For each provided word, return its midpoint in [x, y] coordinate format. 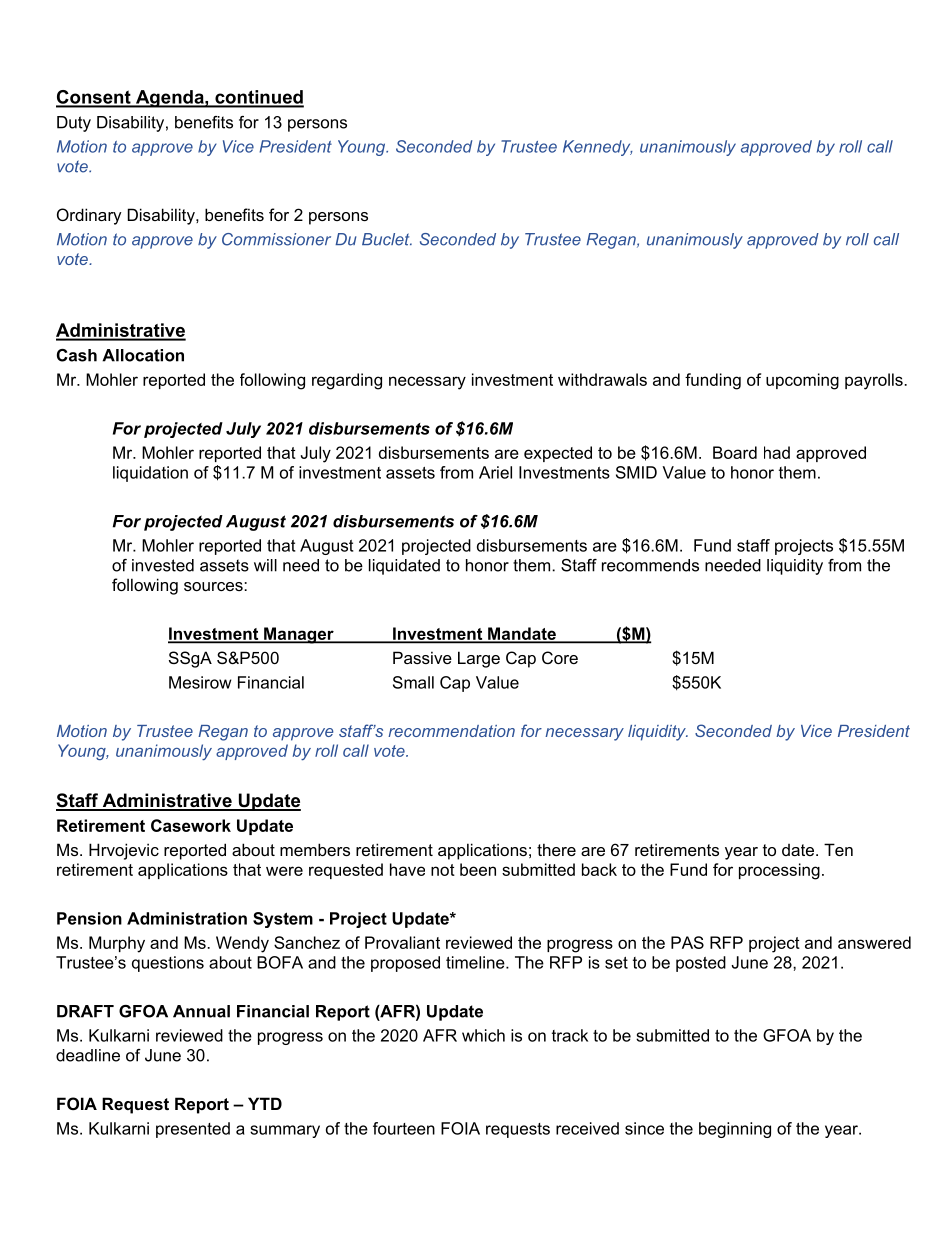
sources [214, 586]
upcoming [802, 381]
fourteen [404, 1128]
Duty [74, 124]
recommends [650, 565]
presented [193, 1130]
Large [479, 659]
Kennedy [598, 148]
